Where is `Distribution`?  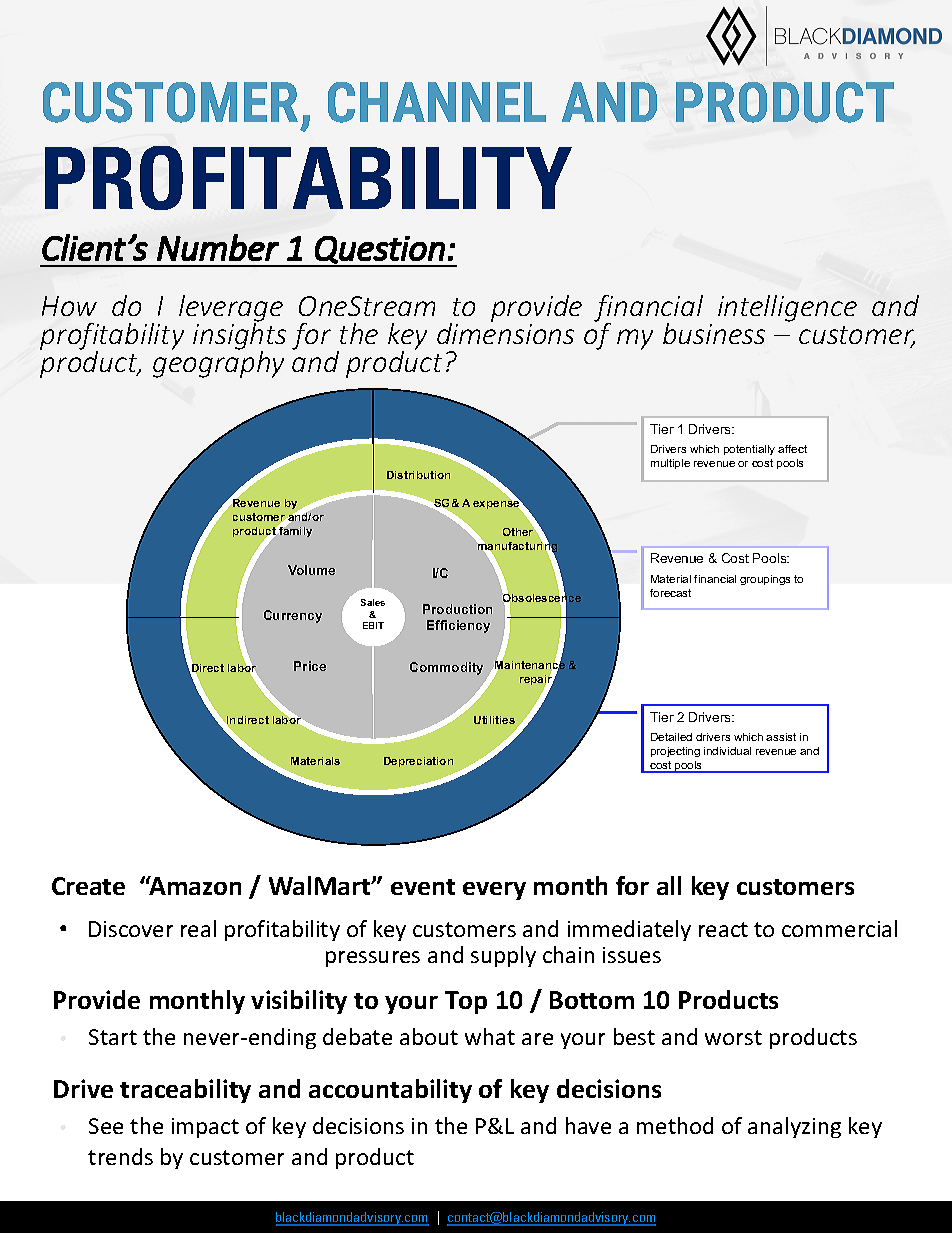 Distribution is located at coordinates (418, 475).
